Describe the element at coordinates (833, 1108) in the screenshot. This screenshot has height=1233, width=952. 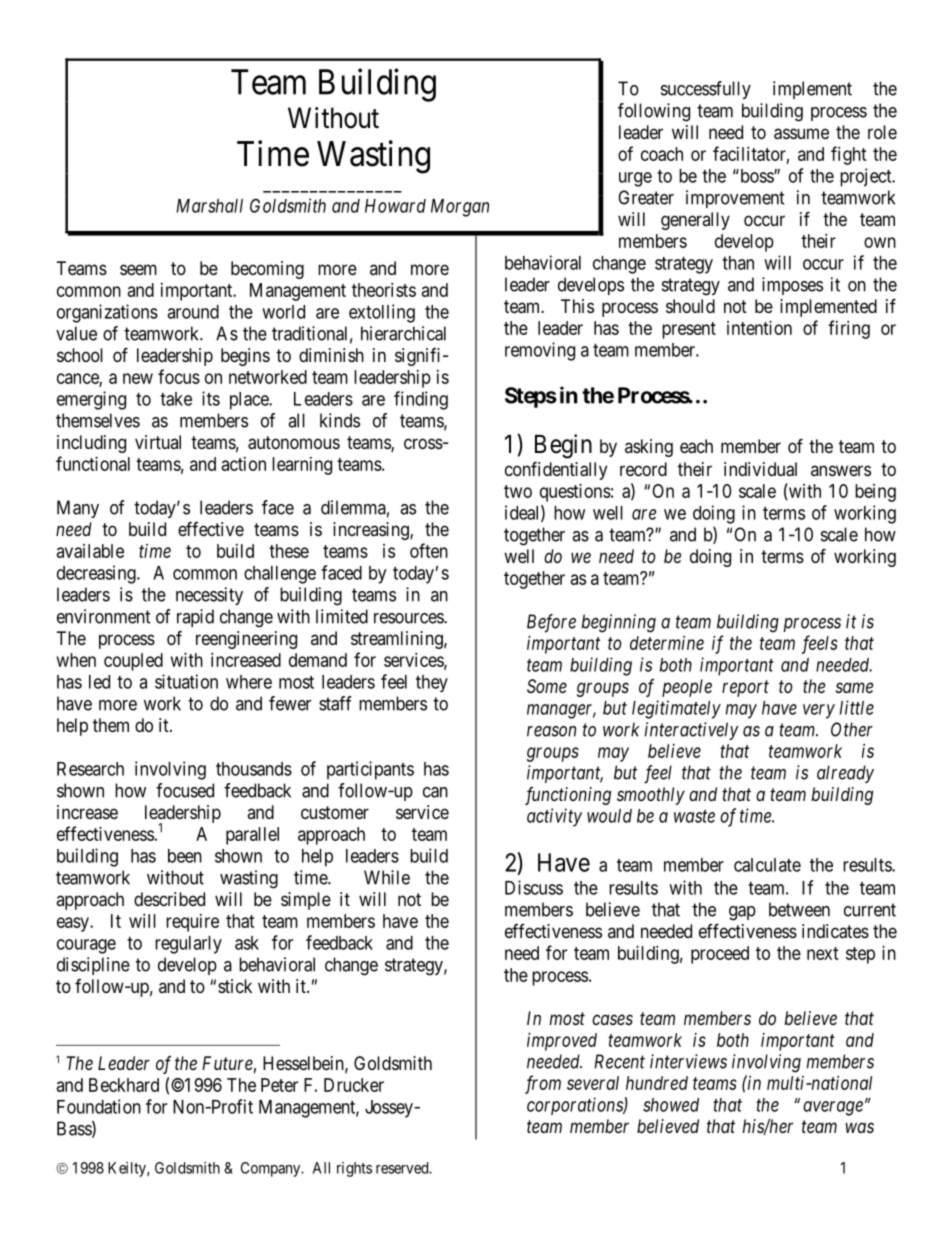
I see `average` at that location.
